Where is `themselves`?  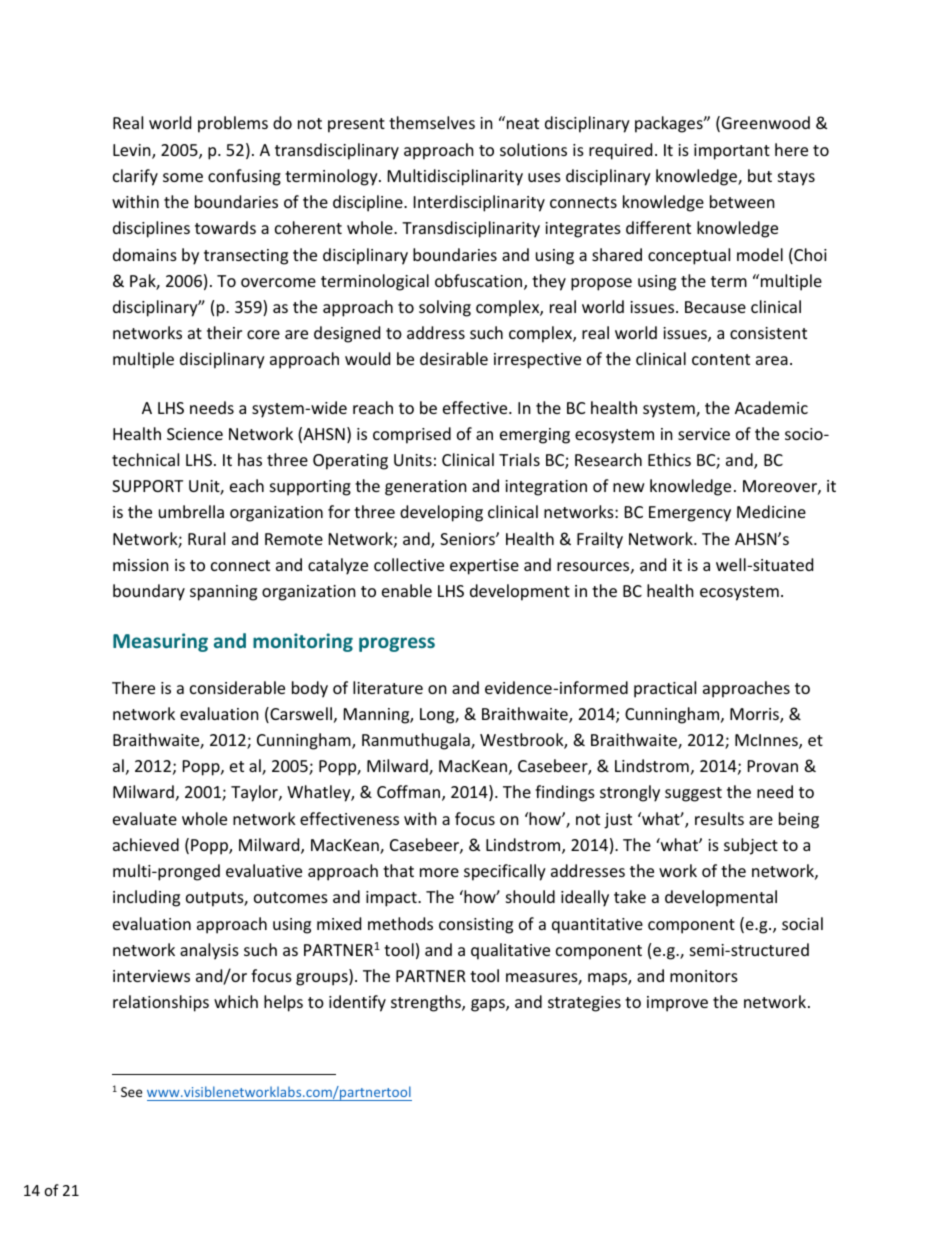
themselves is located at coordinates (432, 122).
